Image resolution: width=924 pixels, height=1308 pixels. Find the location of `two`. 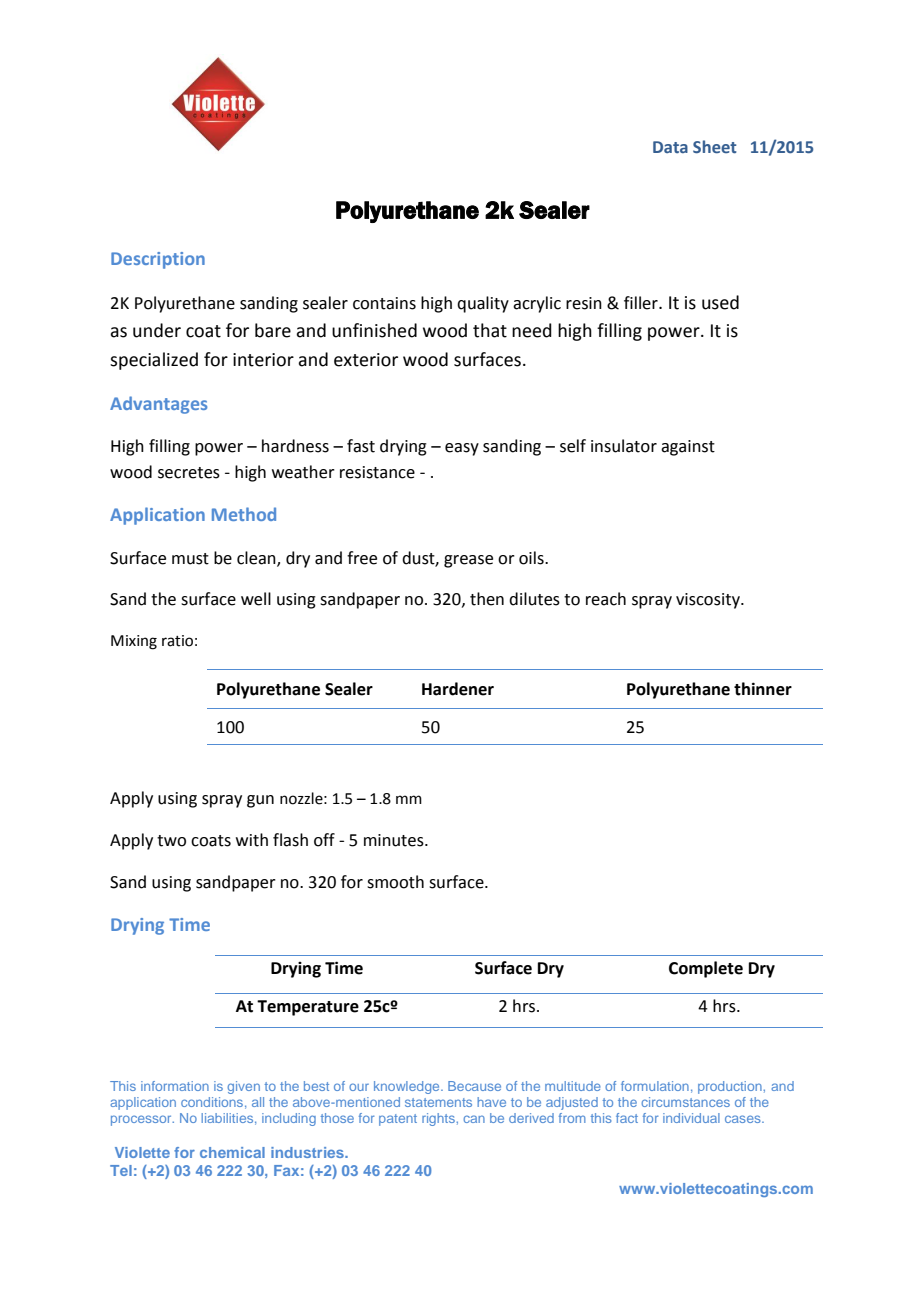

two is located at coordinates (171, 841).
